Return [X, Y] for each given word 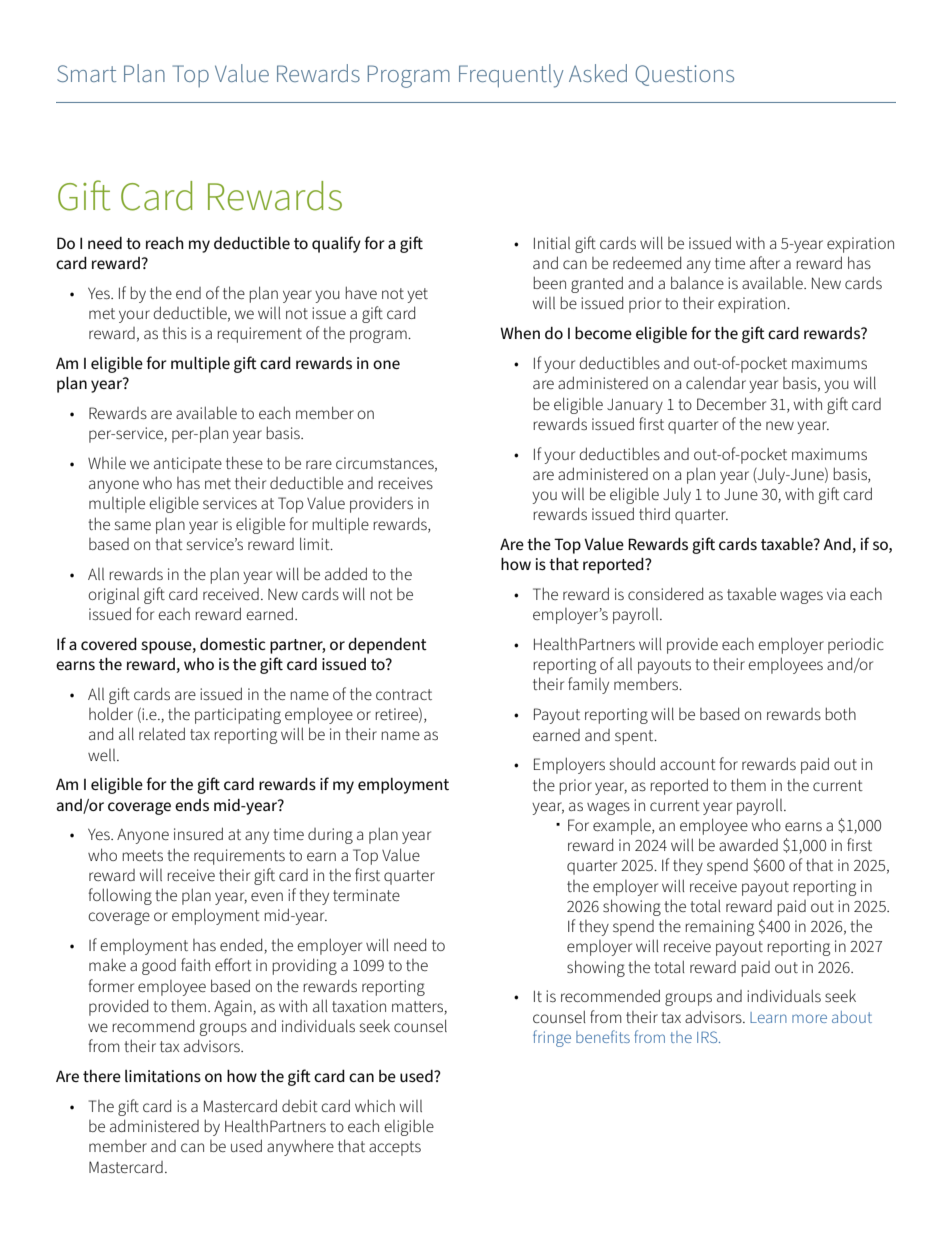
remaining [720, 928]
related [162, 733]
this [174, 332]
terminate [366, 895]
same [133, 525]
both [840, 713]
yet [417, 295]
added [346, 573]
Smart [86, 73]
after [765, 262]
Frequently [511, 76]
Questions [684, 75]
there [102, 1076]
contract [404, 694]
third [654, 513]
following [120, 896]
